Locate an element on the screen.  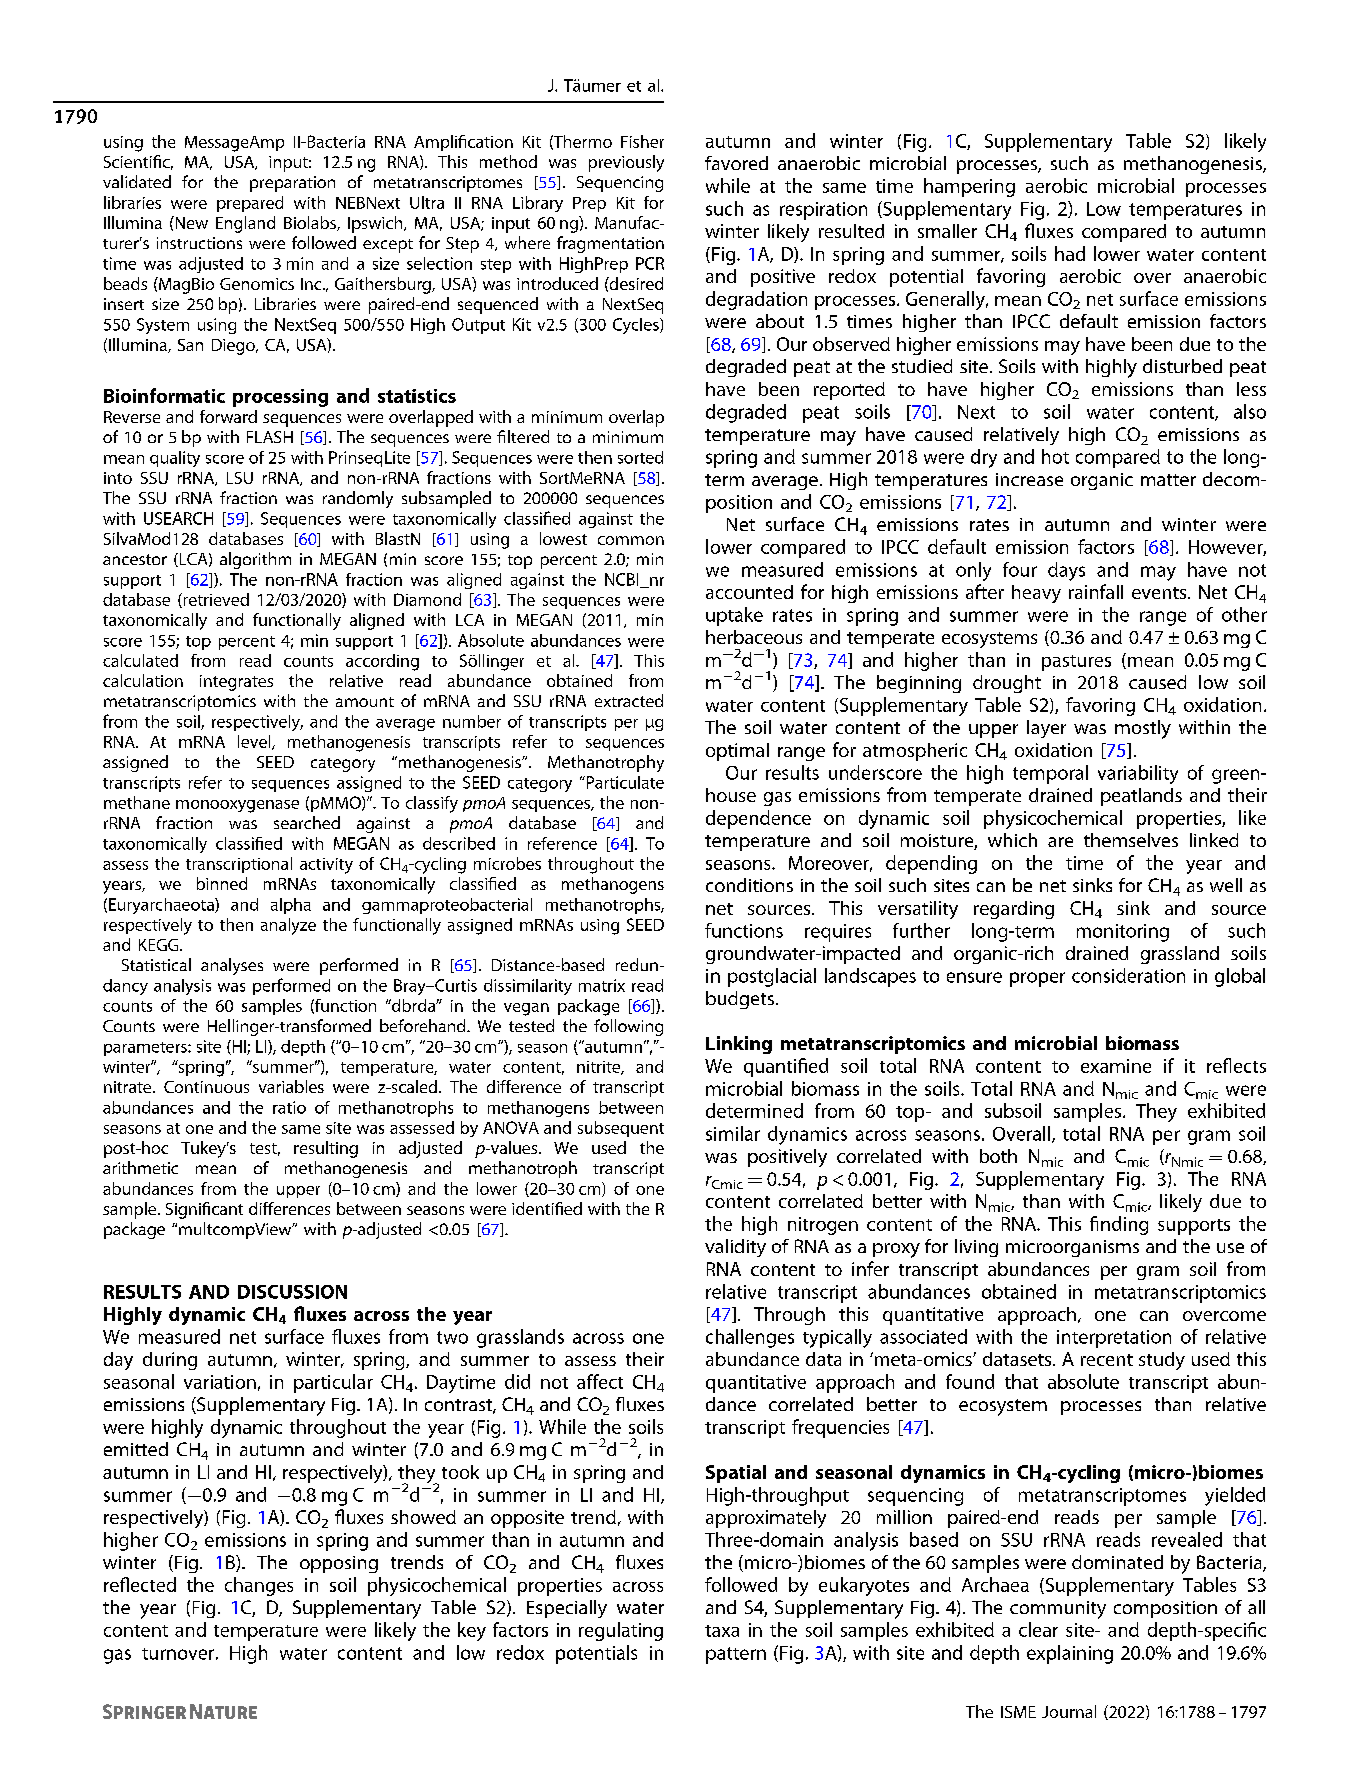
pastures is located at coordinates (1076, 663).
